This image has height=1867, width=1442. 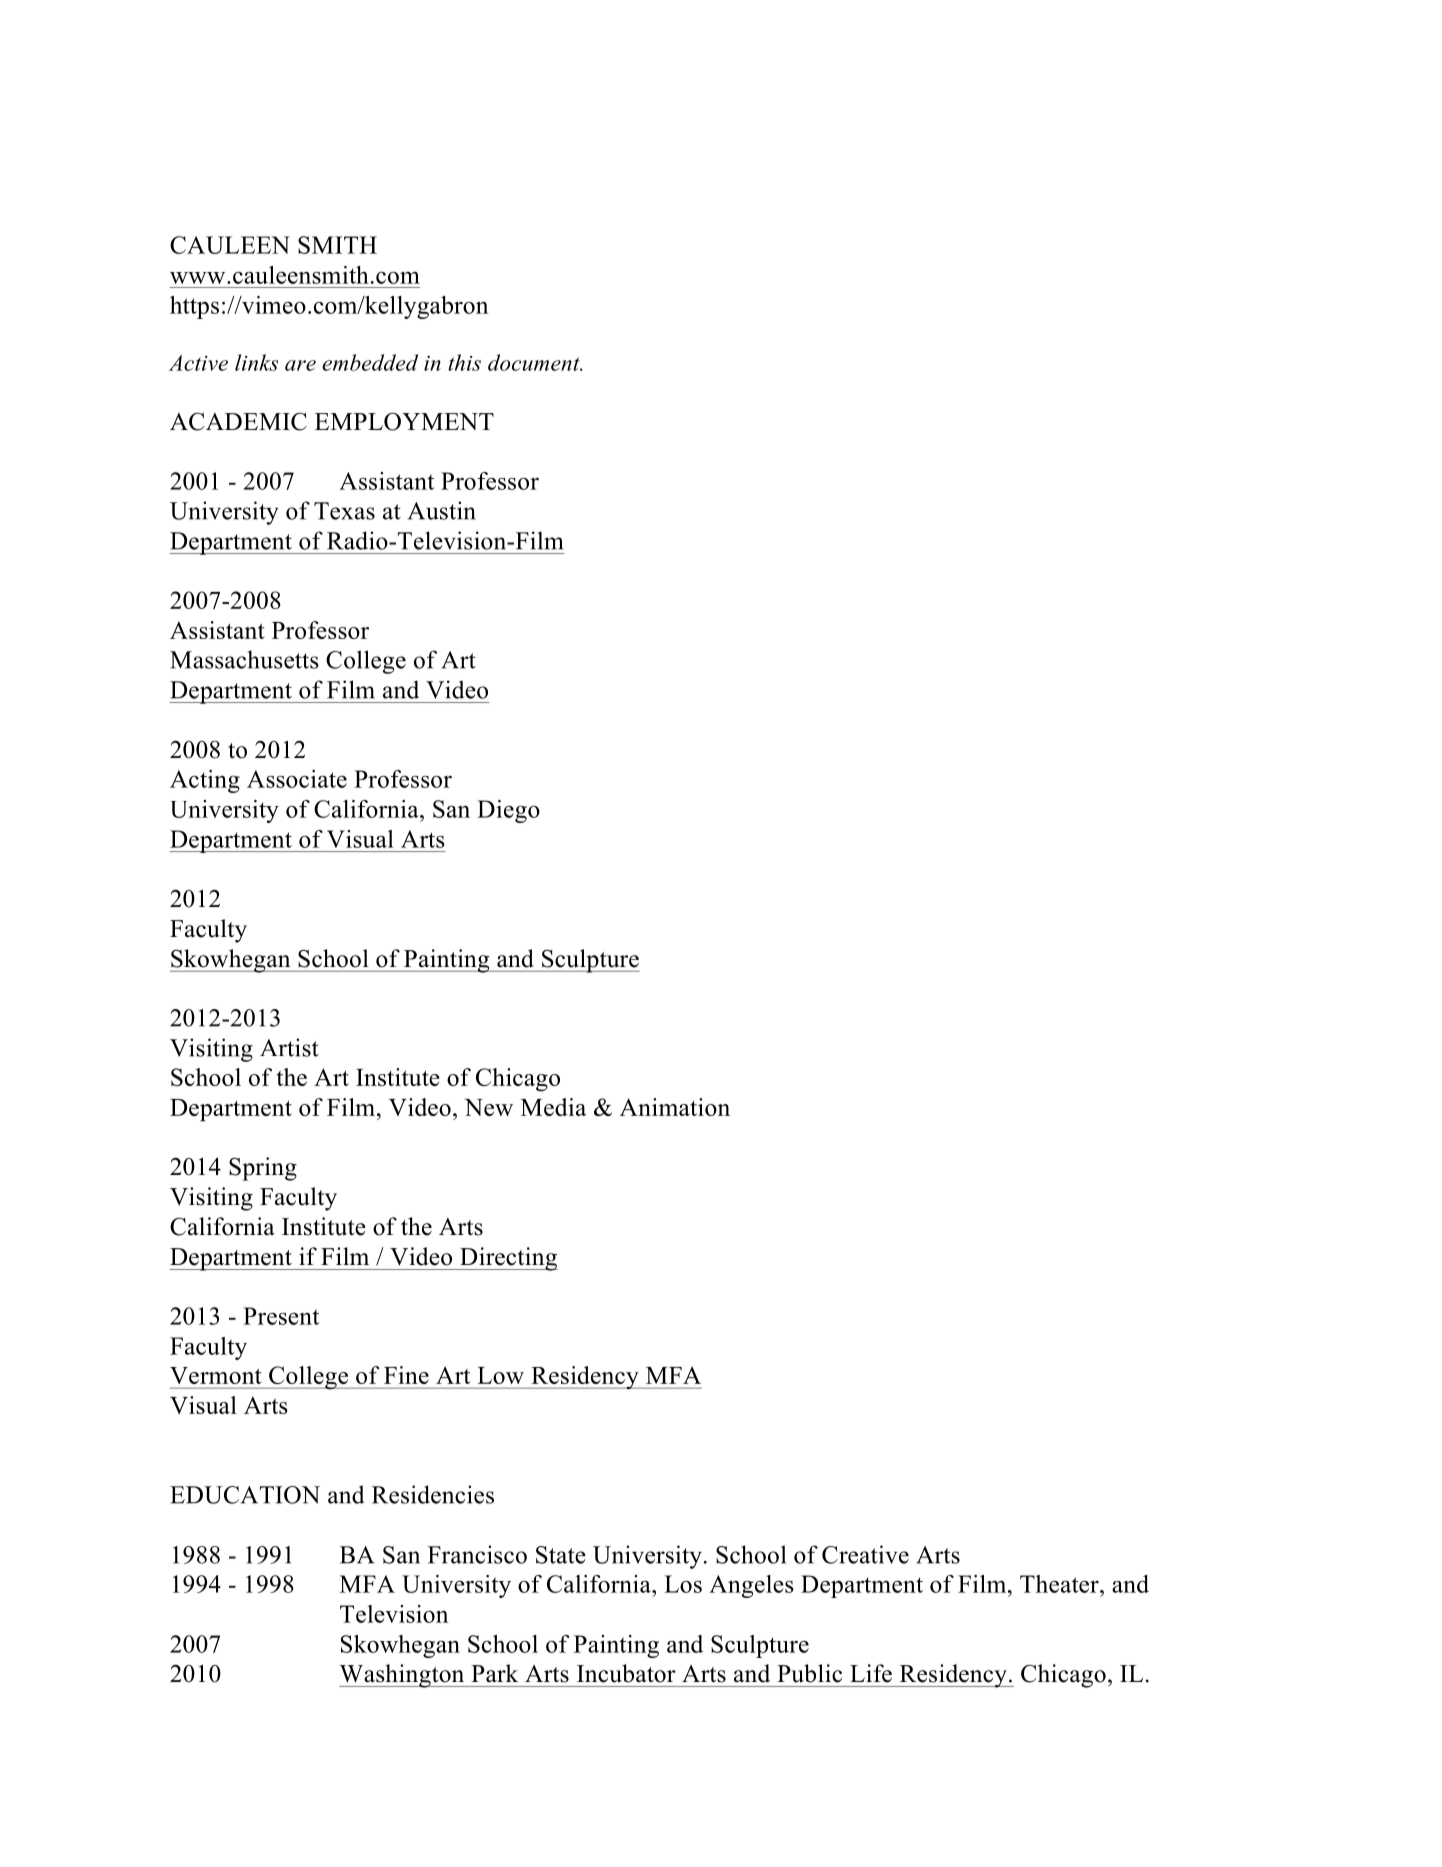 I want to click on are, so click(x=300, y=365).
